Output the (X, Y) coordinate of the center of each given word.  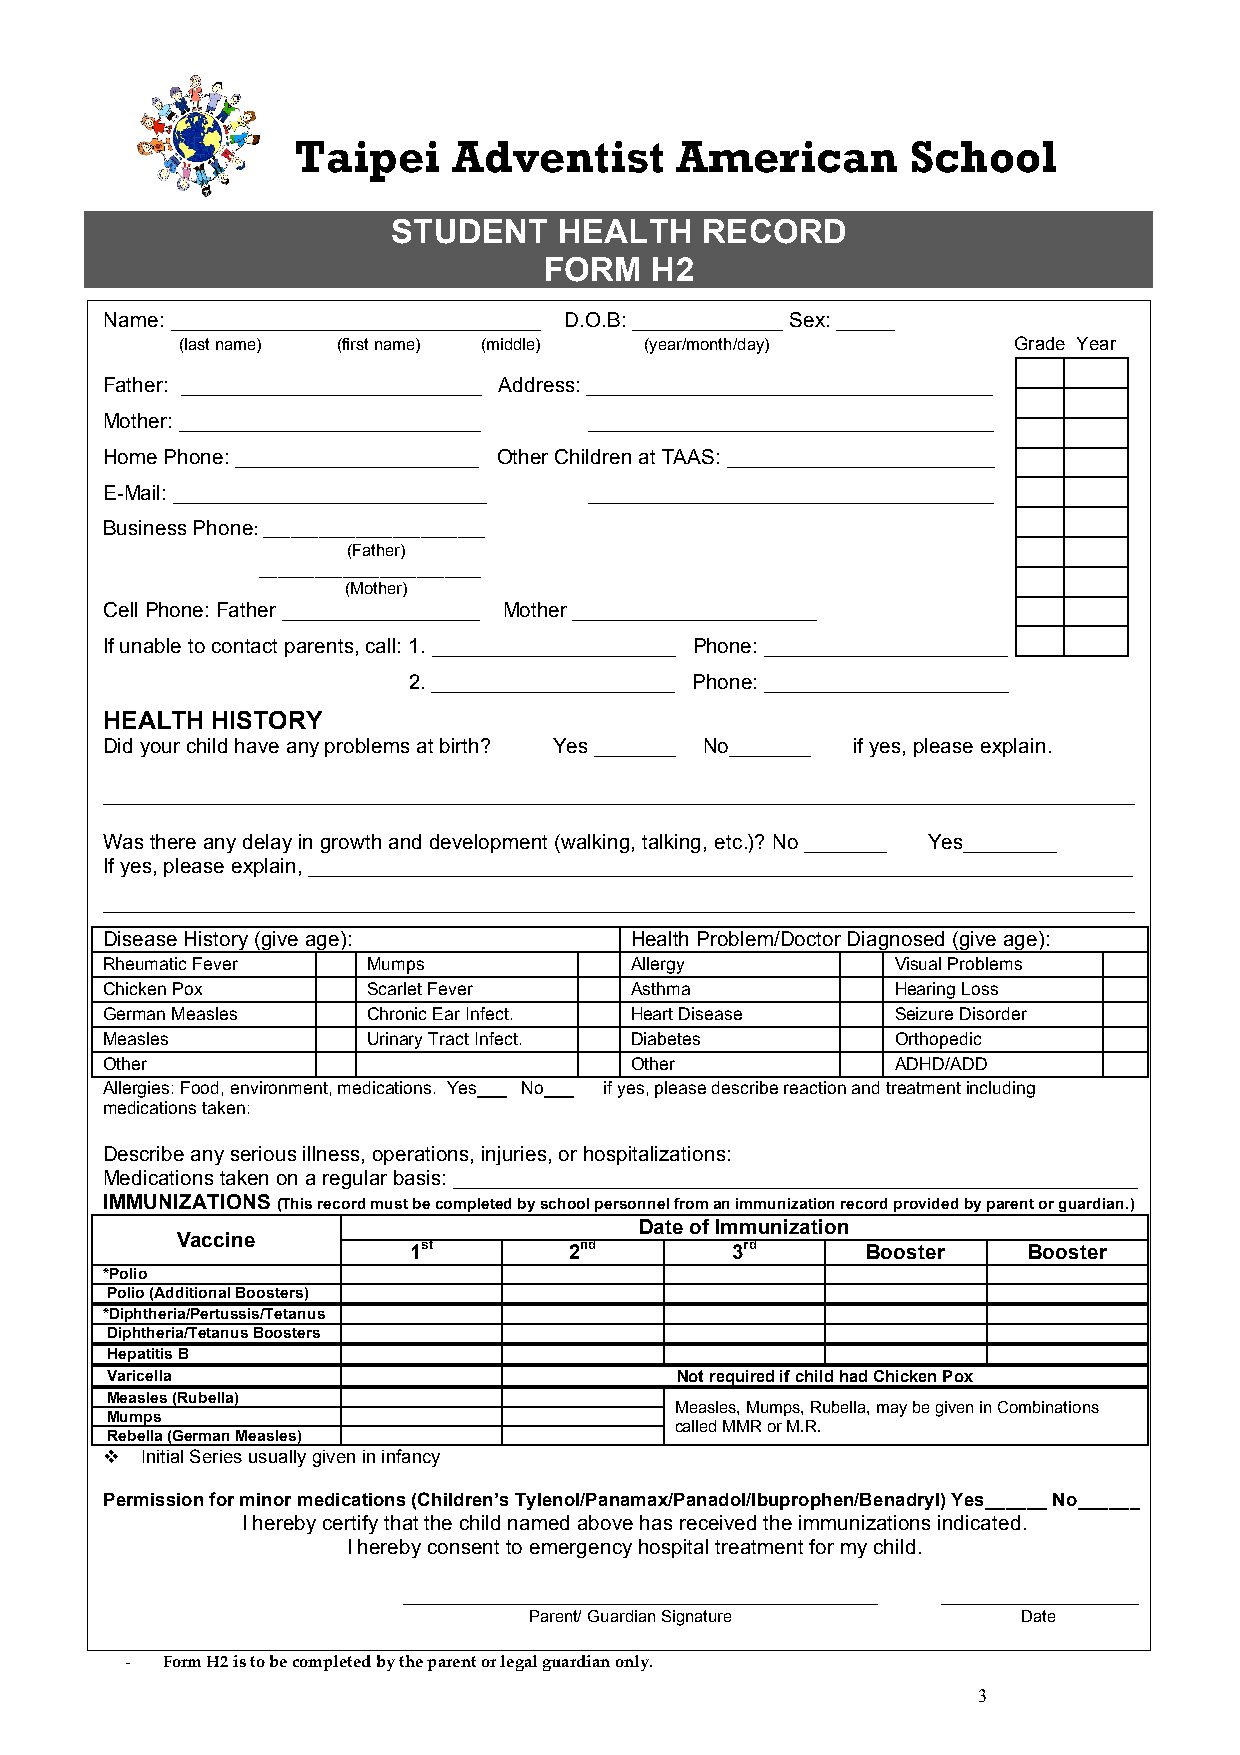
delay (267, 843)
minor (265, 1499)
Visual (918, 963)
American (786, 157)
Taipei (367, 161)
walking (594, 843)
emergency (581, 1550)
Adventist (557, 157)
